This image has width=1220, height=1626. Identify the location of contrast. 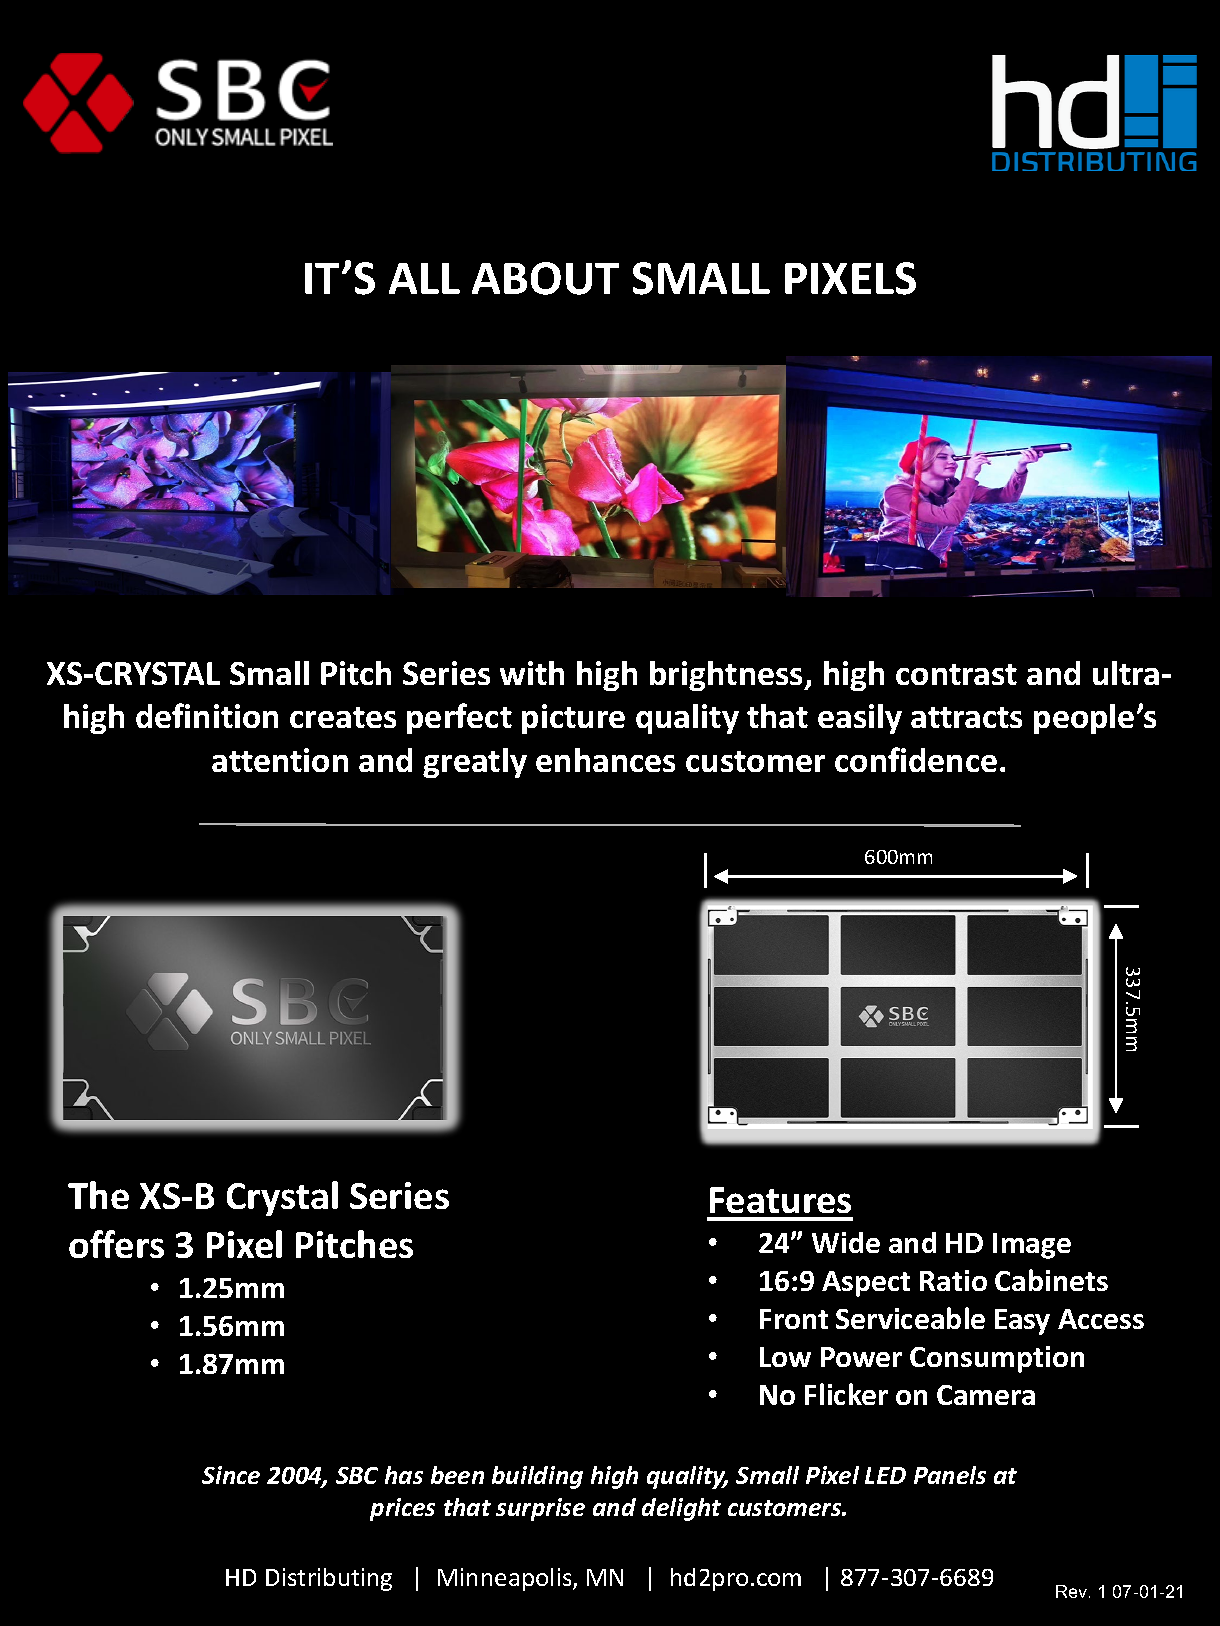
(956, 674).
